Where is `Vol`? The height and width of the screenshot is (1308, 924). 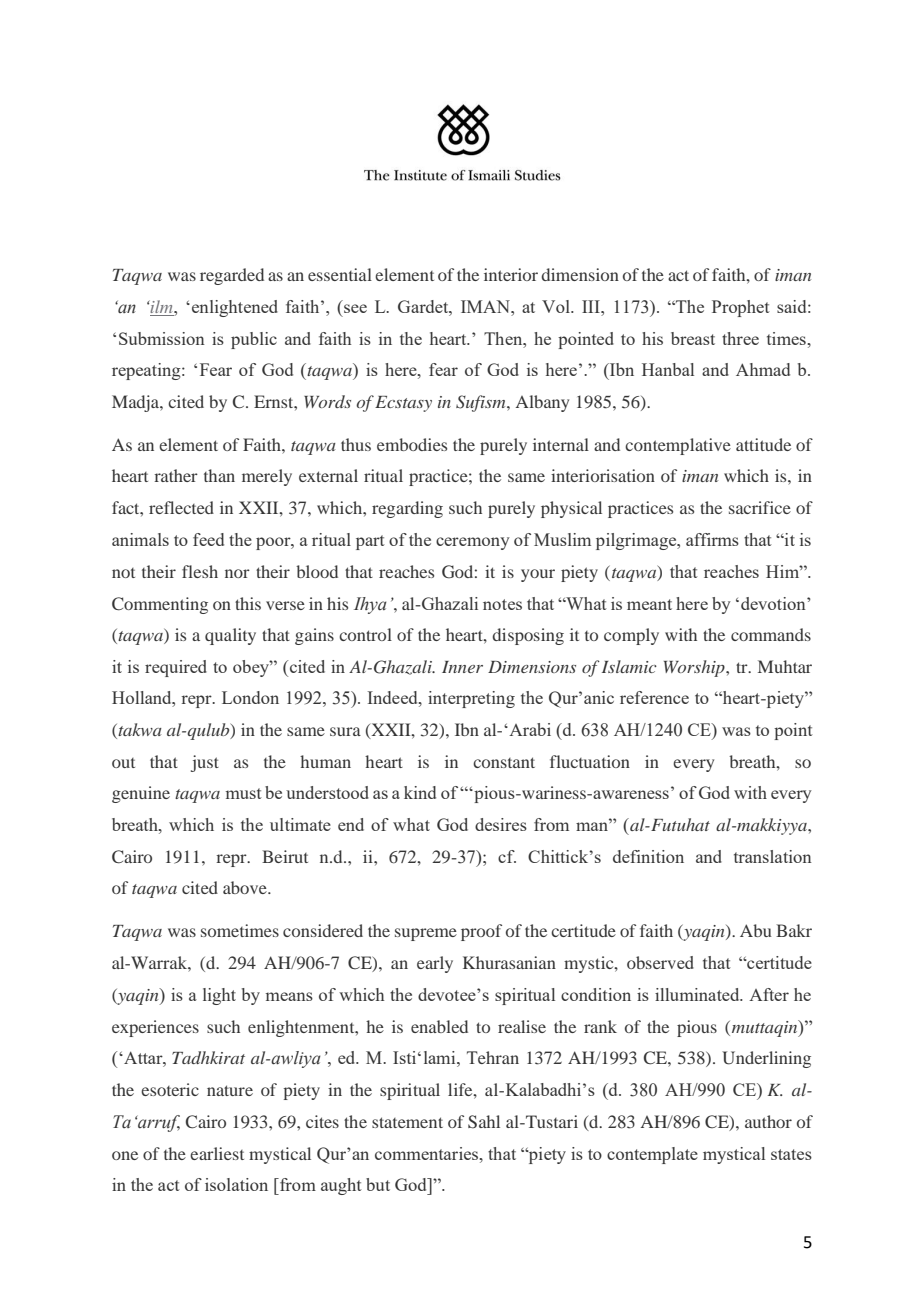 Vol is located at coordinates (557, 306).
